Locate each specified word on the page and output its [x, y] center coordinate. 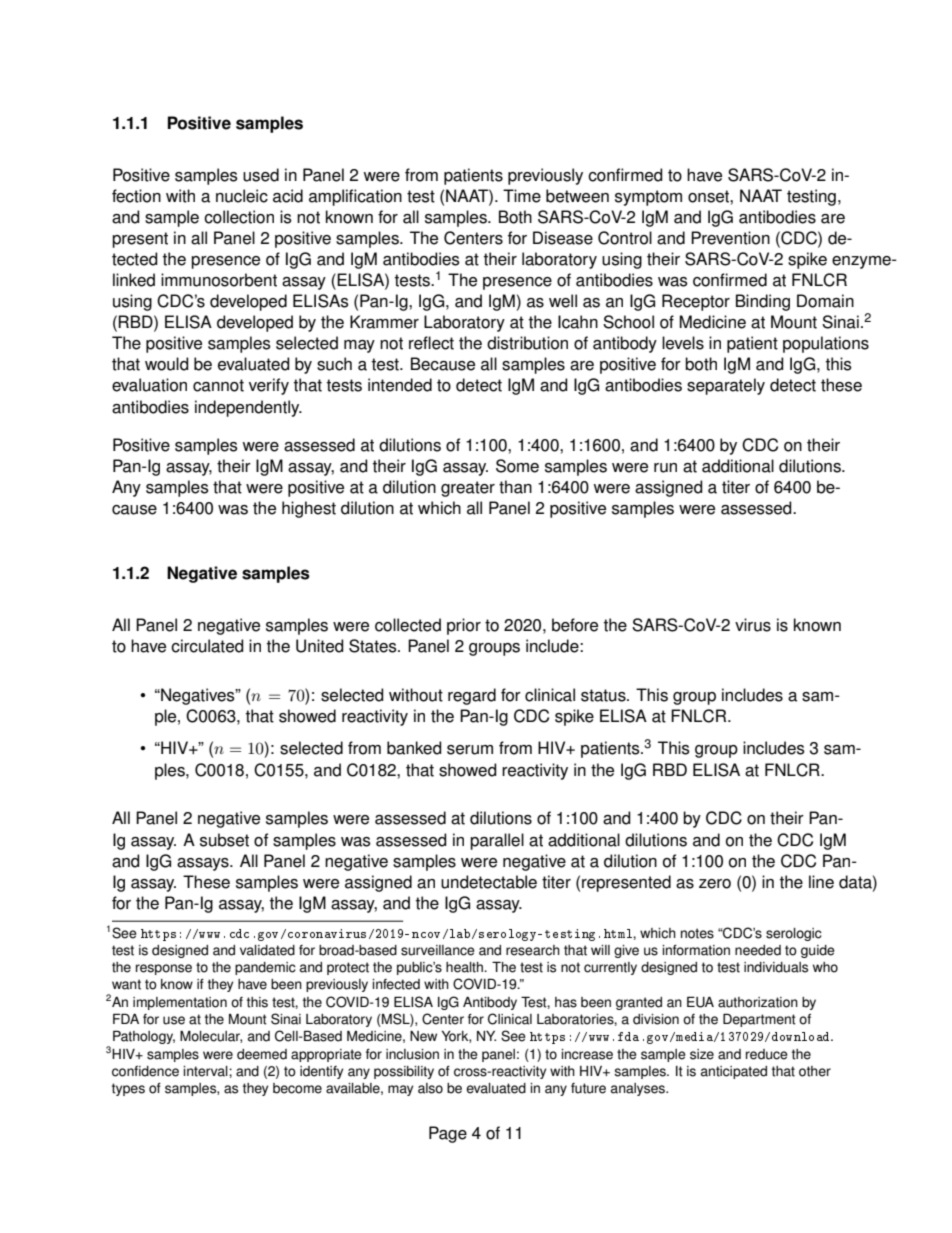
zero [715, 884]
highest [309, 509]
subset [224, 840]
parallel [497, 841]
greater [468, 489]
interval [206, 1071]
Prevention [730, 238]
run [665, 468]
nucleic [242, 196]
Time [522, 196]
